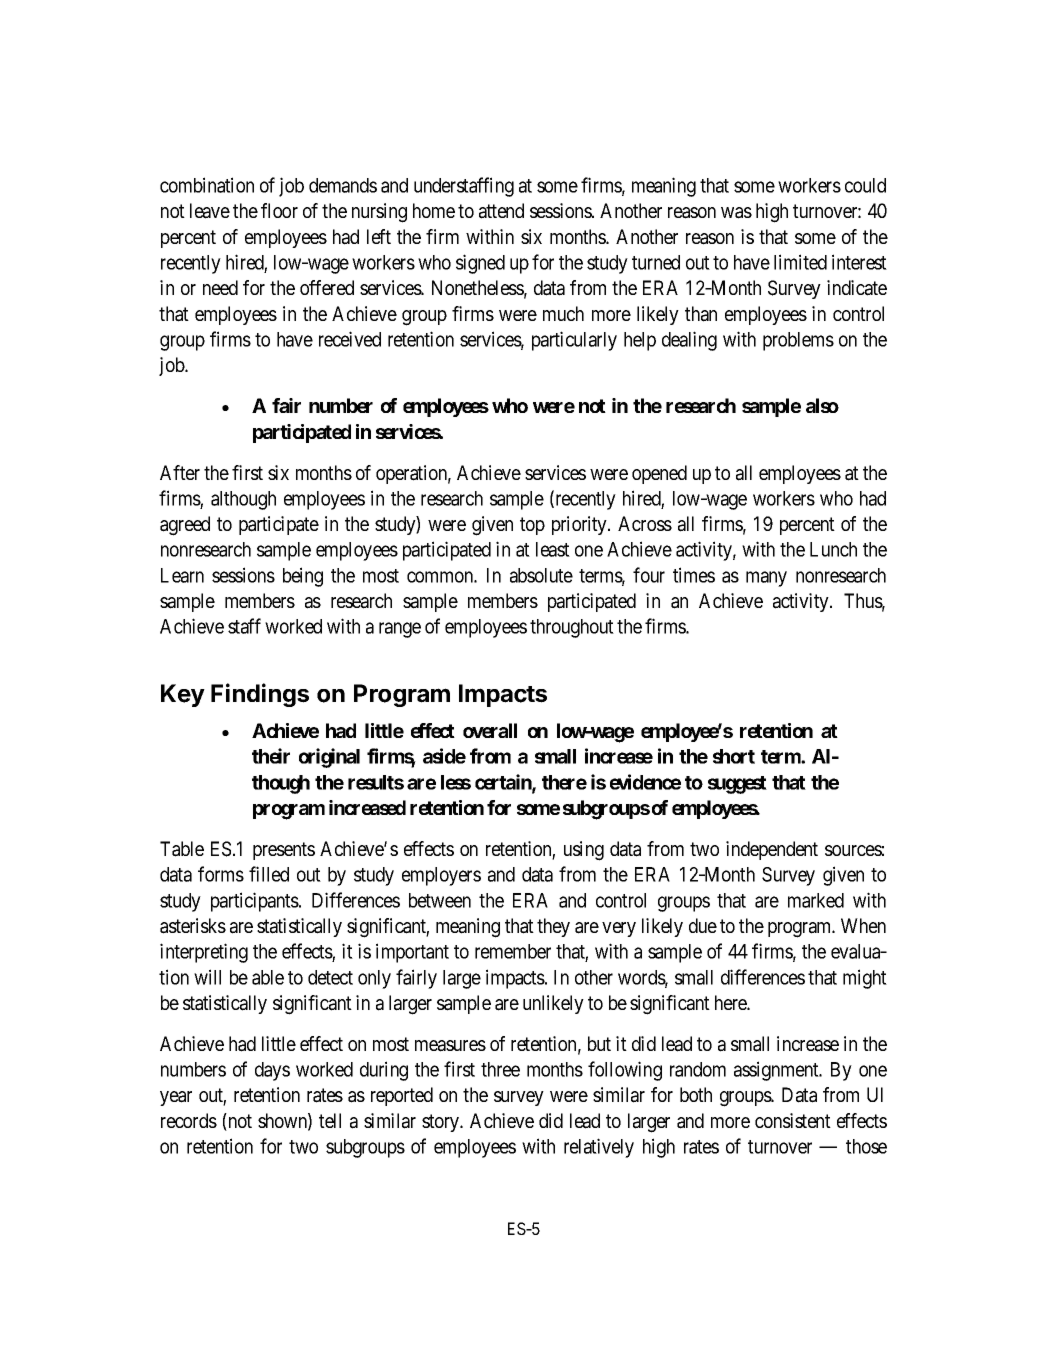 This screenshot has height=1354, width=1046. I want to click on After, so click(180, 472).
